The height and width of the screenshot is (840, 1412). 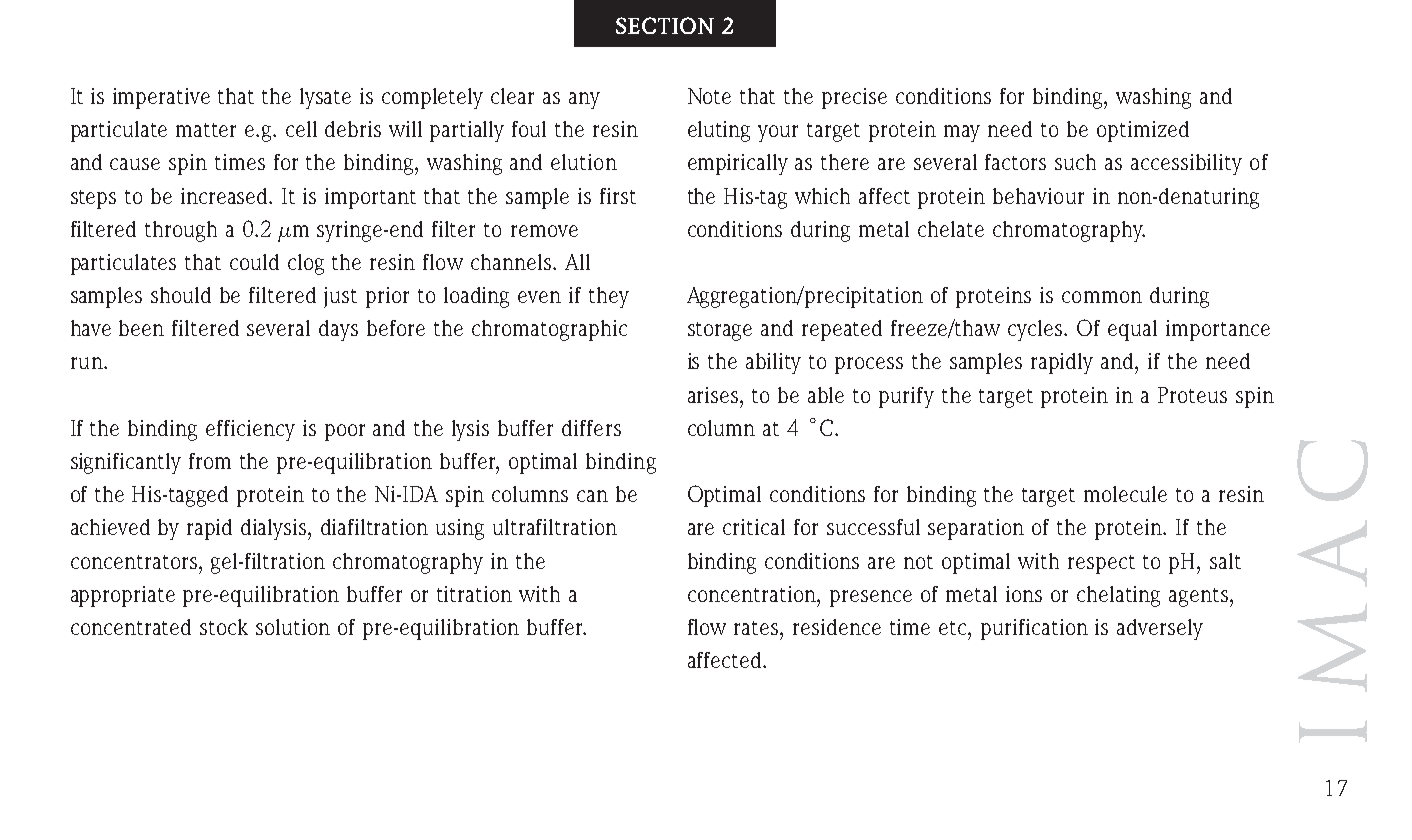 I want to click on increased, so click(x=226, y=196).
